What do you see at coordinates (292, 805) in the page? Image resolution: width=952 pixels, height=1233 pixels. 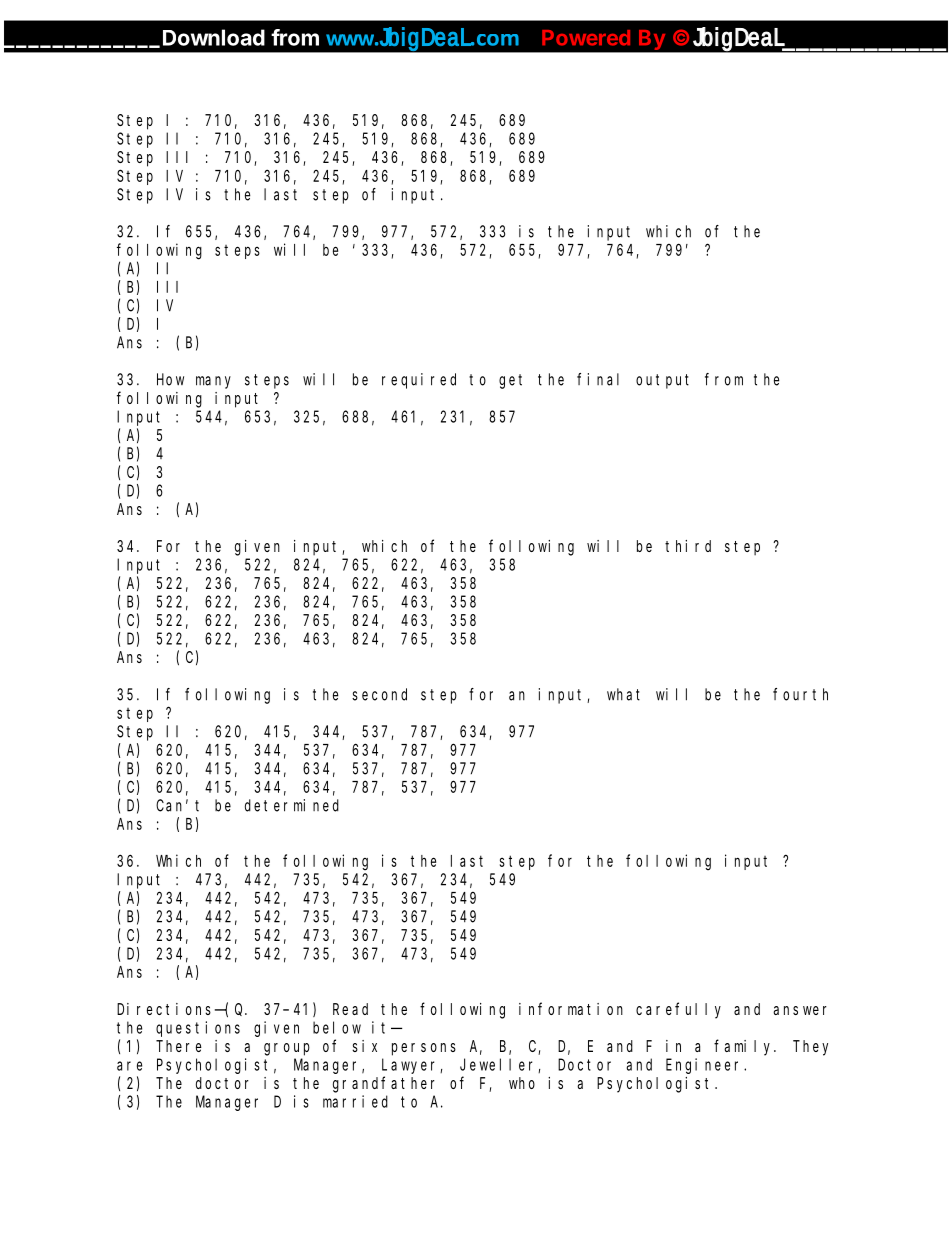 I see `determined` at bounding box center [292, 805].
